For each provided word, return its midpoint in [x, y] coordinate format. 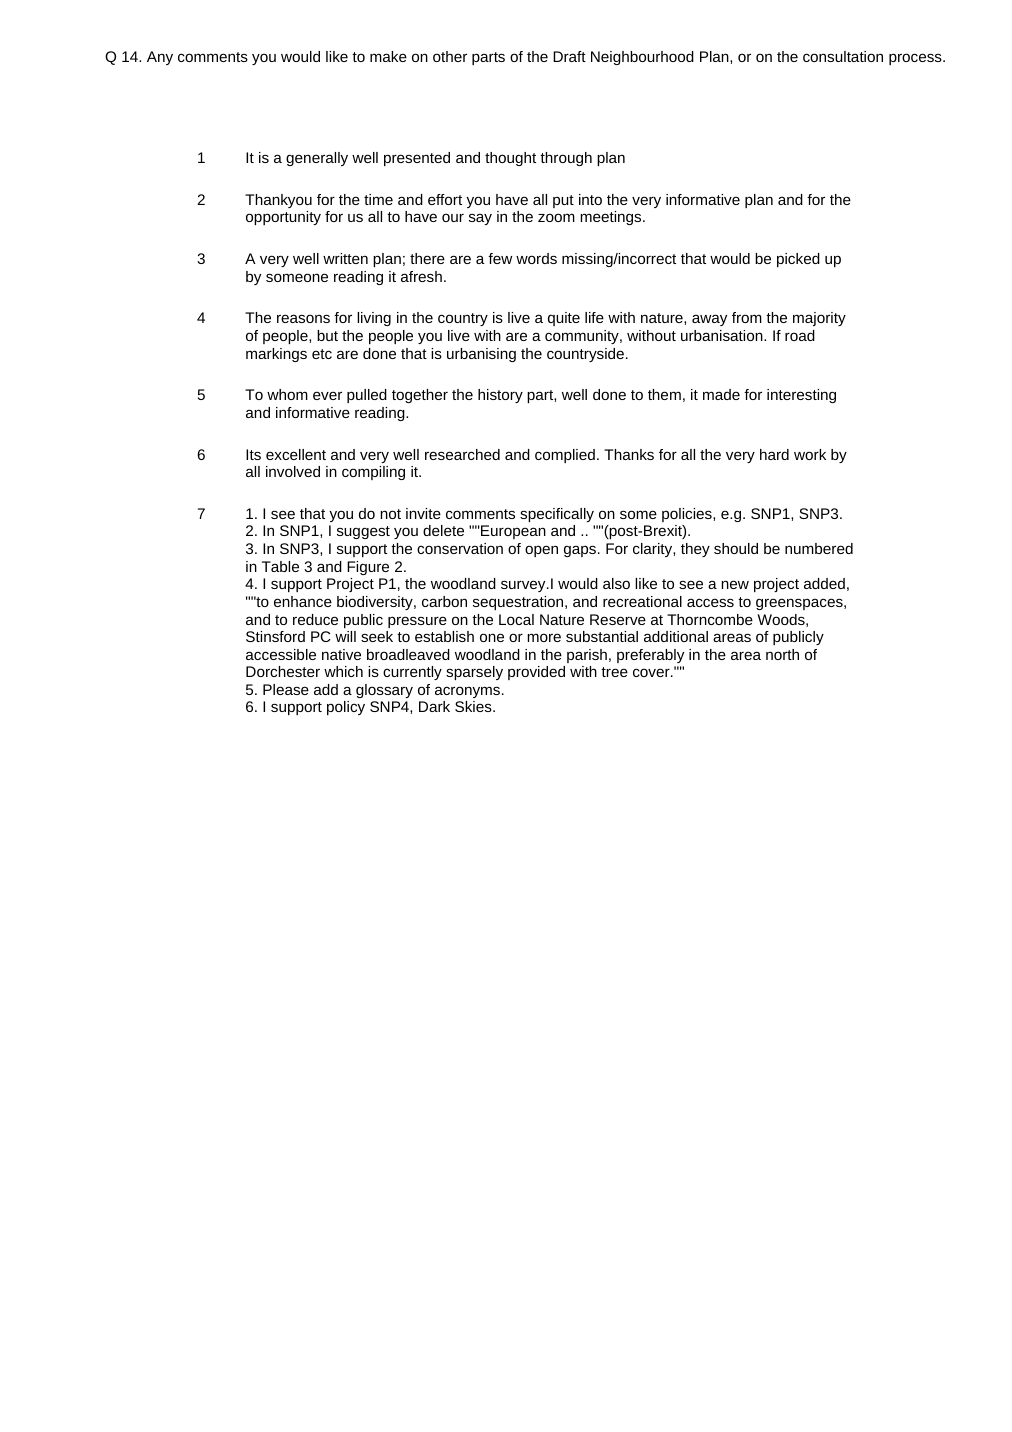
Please [286, 689]
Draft [569, 56]
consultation [843, 56]
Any [160, 58]
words [536, 258]
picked [798, 260]
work [810, 454]
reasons [303, 318]
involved [293, 471]
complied [565, 456]
